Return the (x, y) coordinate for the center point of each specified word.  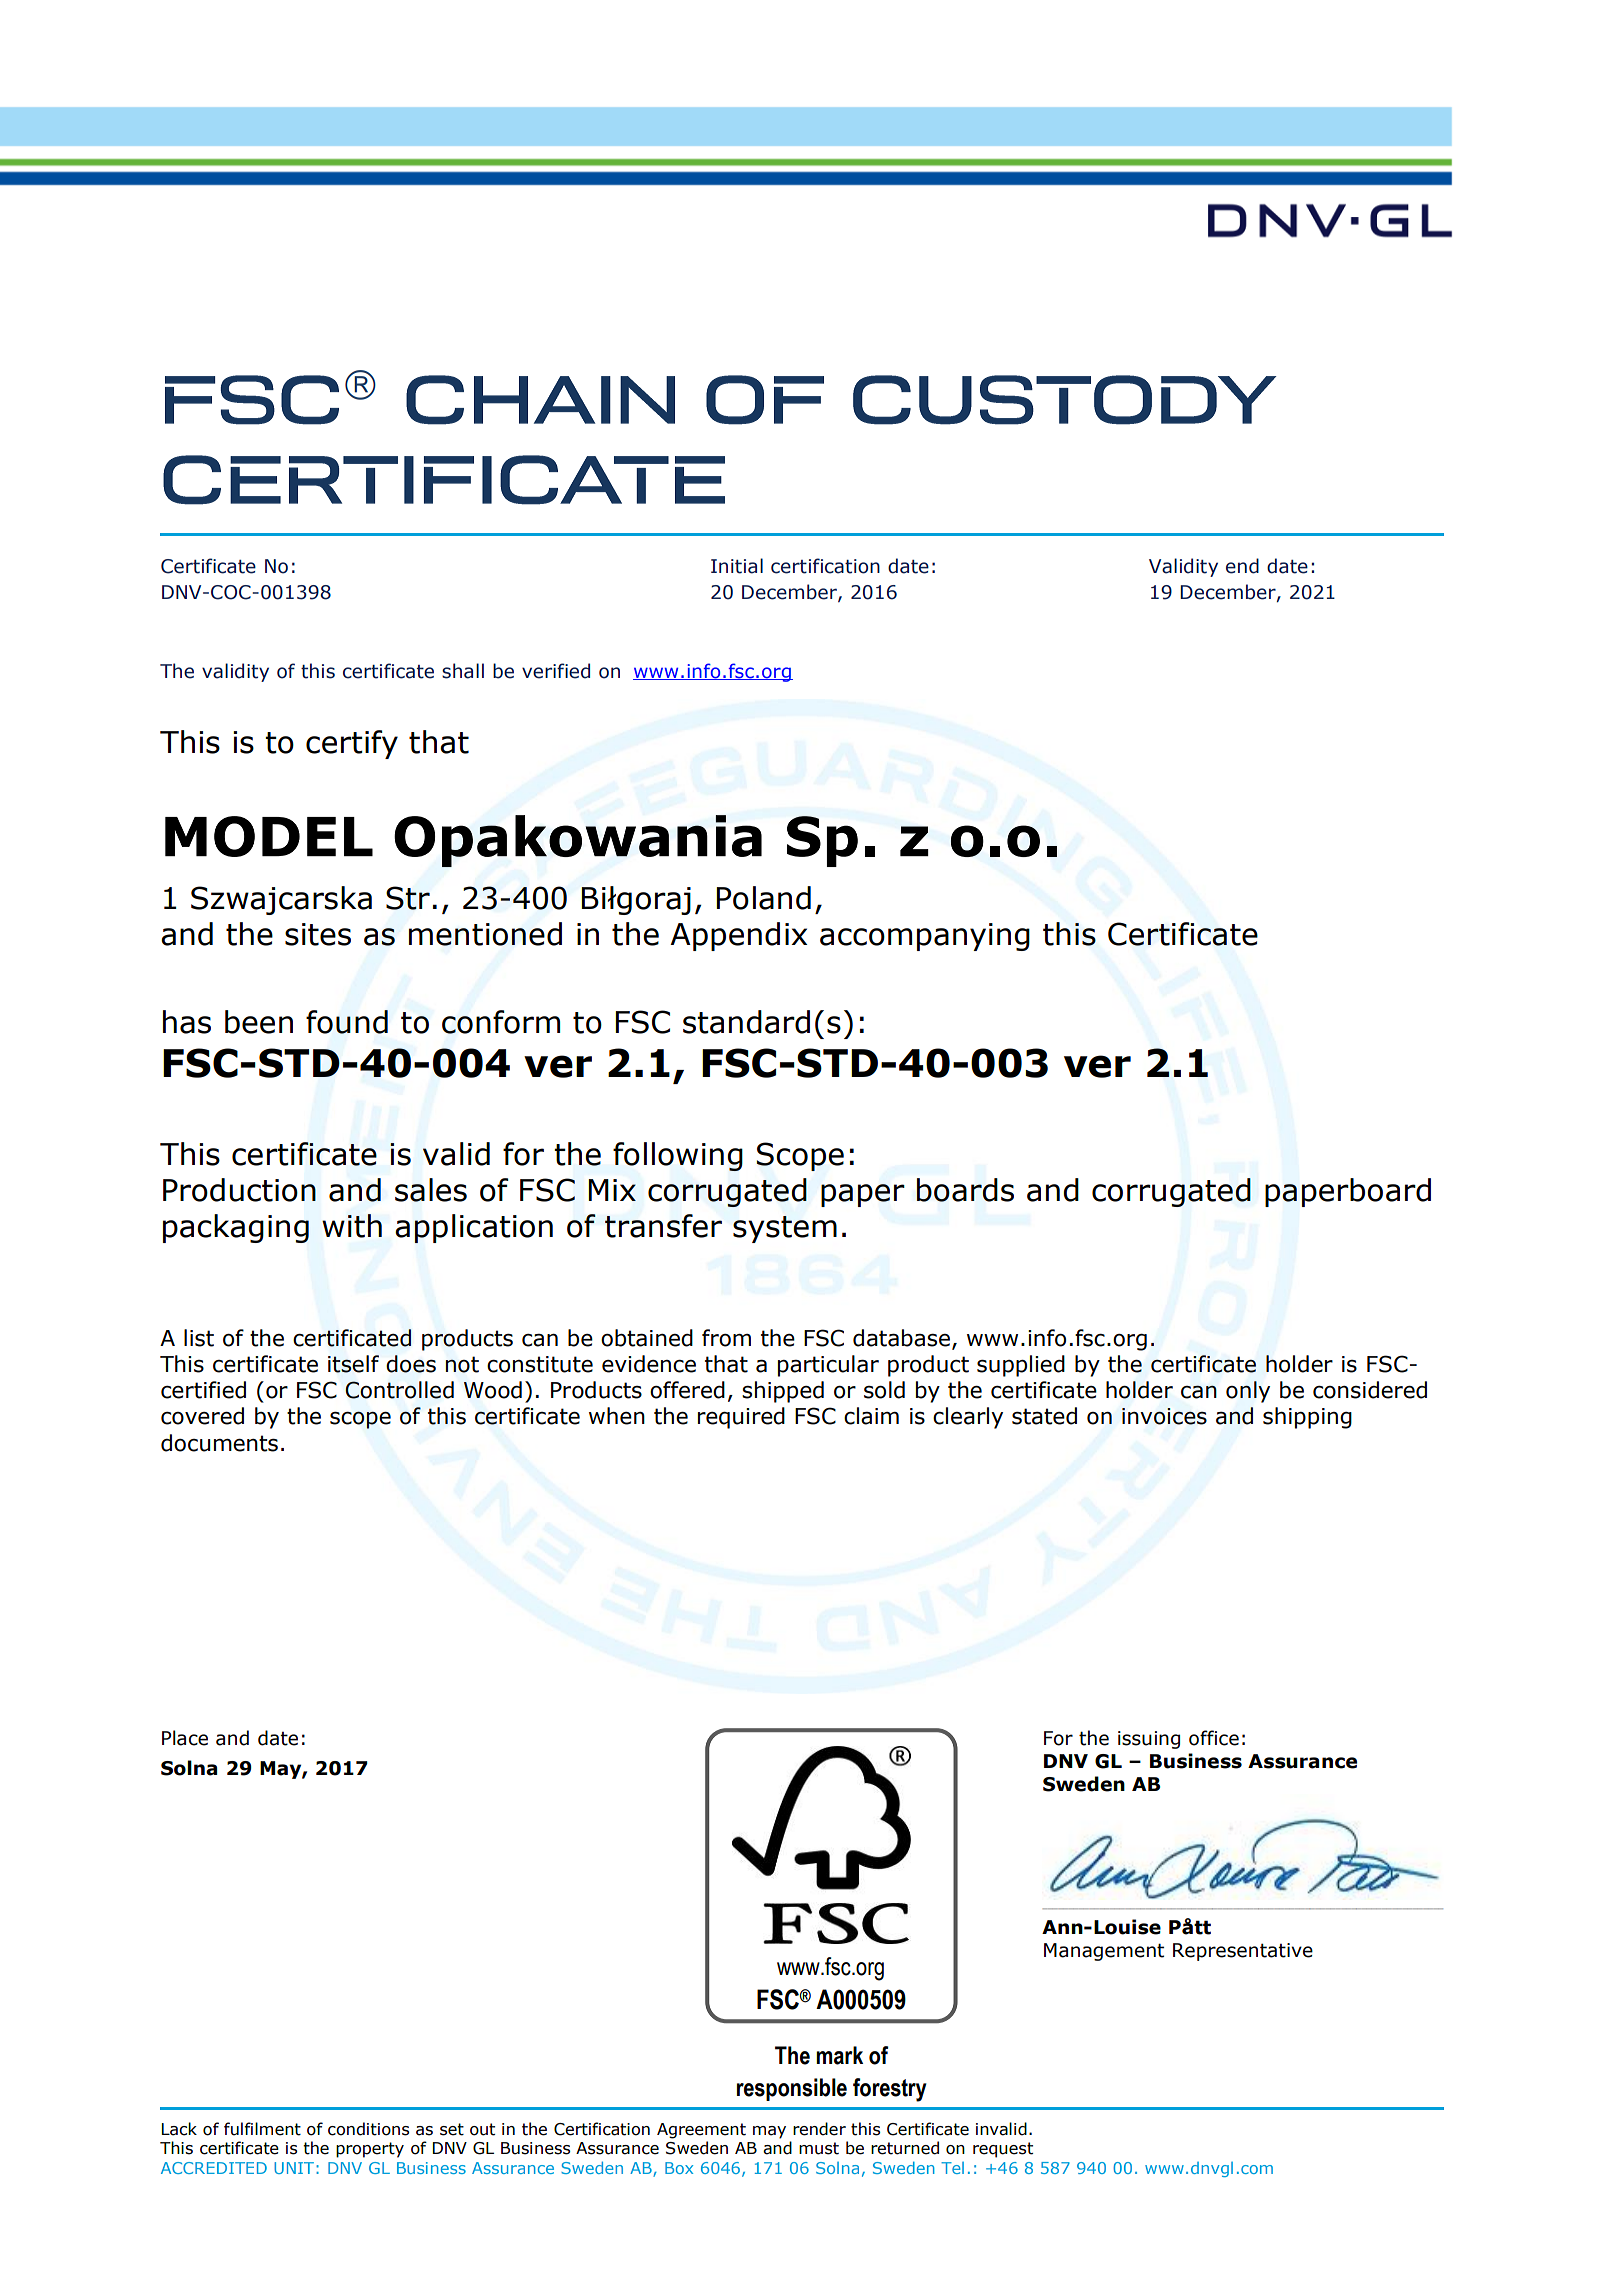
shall (463, 671)
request (1003, 2150)
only (1248, 1392)
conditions (369, 2129)
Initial (737, 566)
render (819, 2129)
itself (353, 1364)
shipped (783, 1392)
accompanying (925, 937)
